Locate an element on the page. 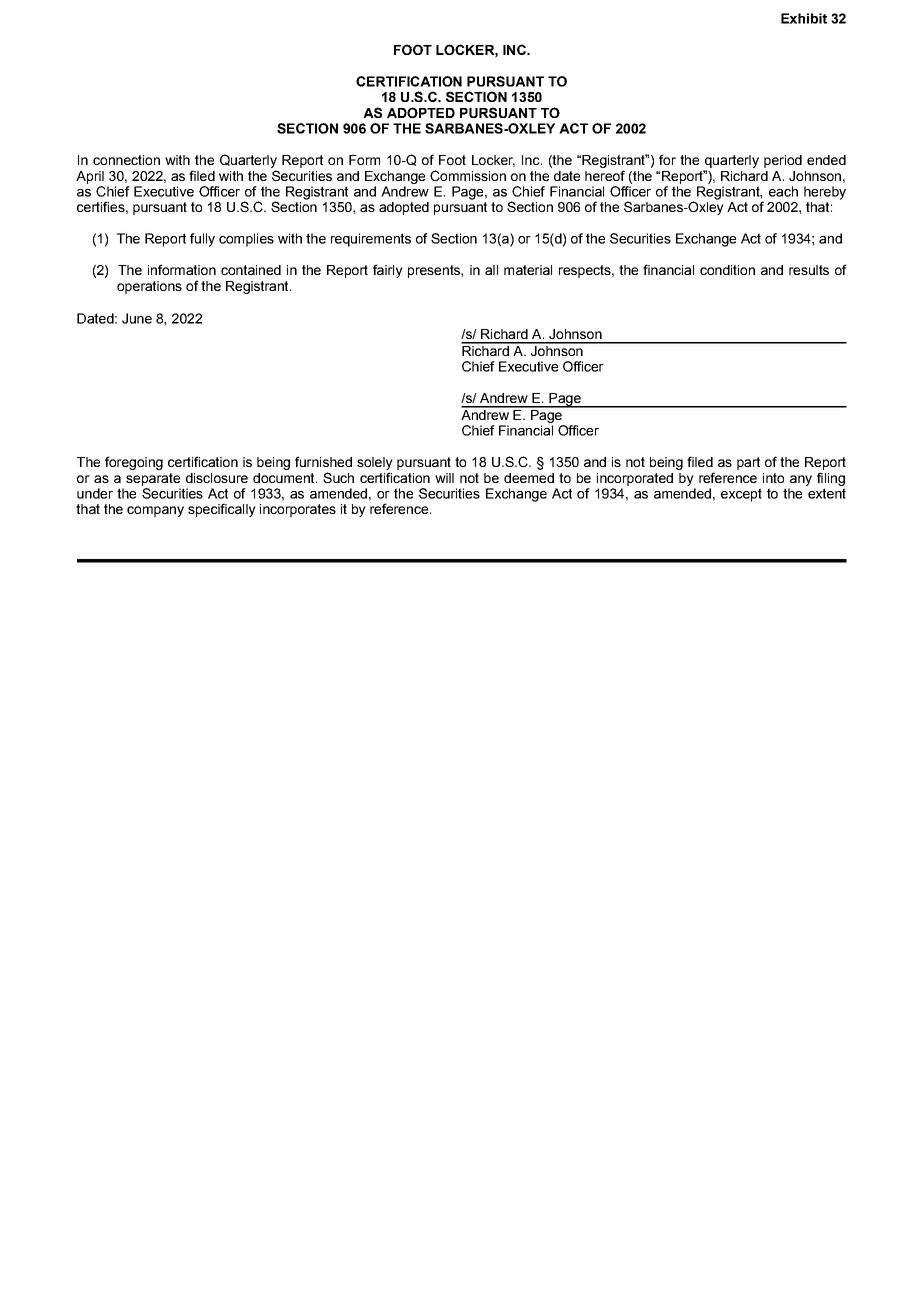  material is located at coordinates (528, 270).
